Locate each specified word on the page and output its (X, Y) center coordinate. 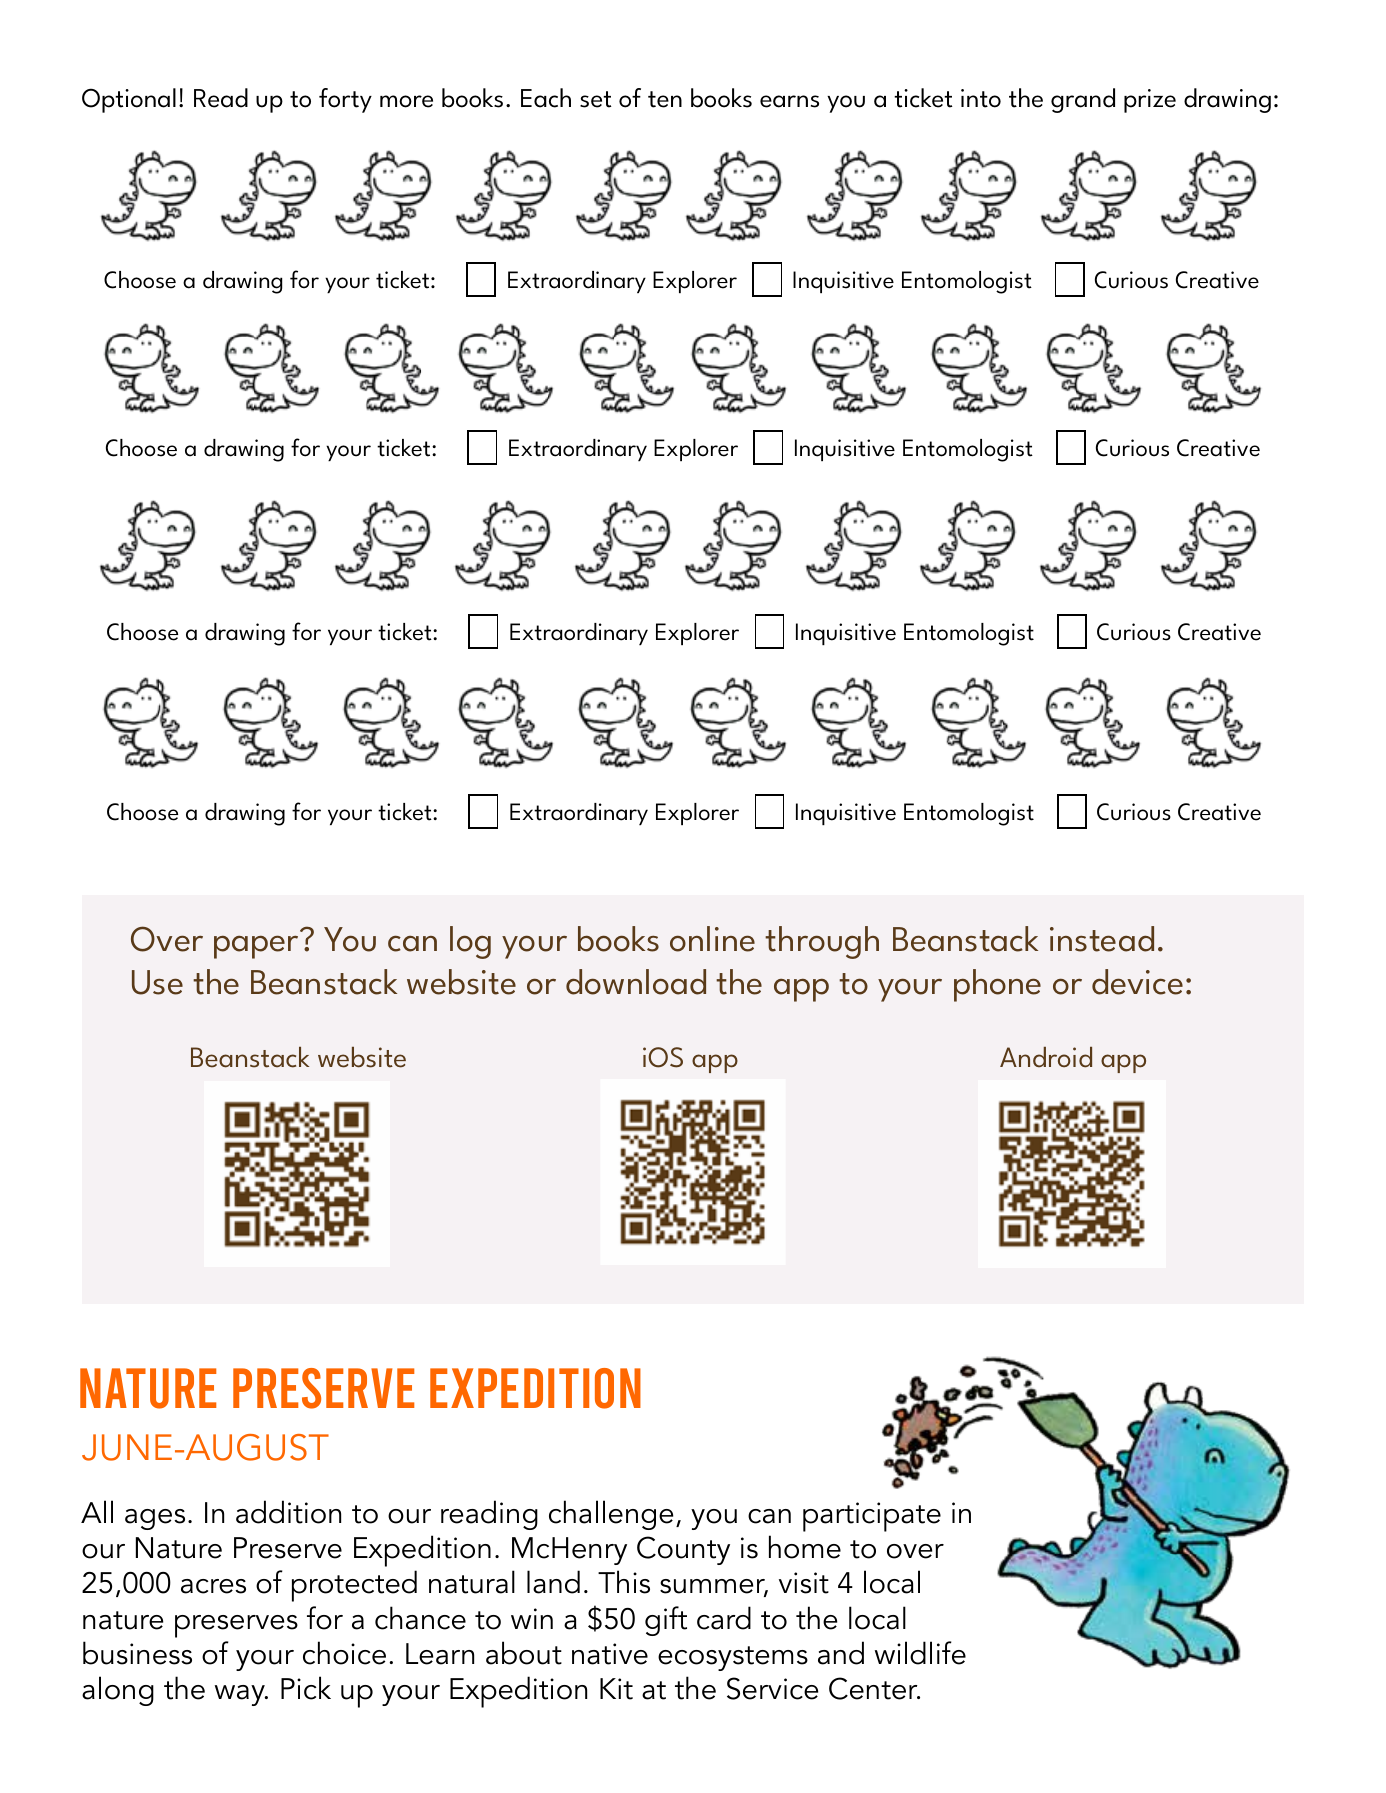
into (981, 98)
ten (665, 99)
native (610, 1654)
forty (345, 100)
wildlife (920, 1653)
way (241, 1695)
